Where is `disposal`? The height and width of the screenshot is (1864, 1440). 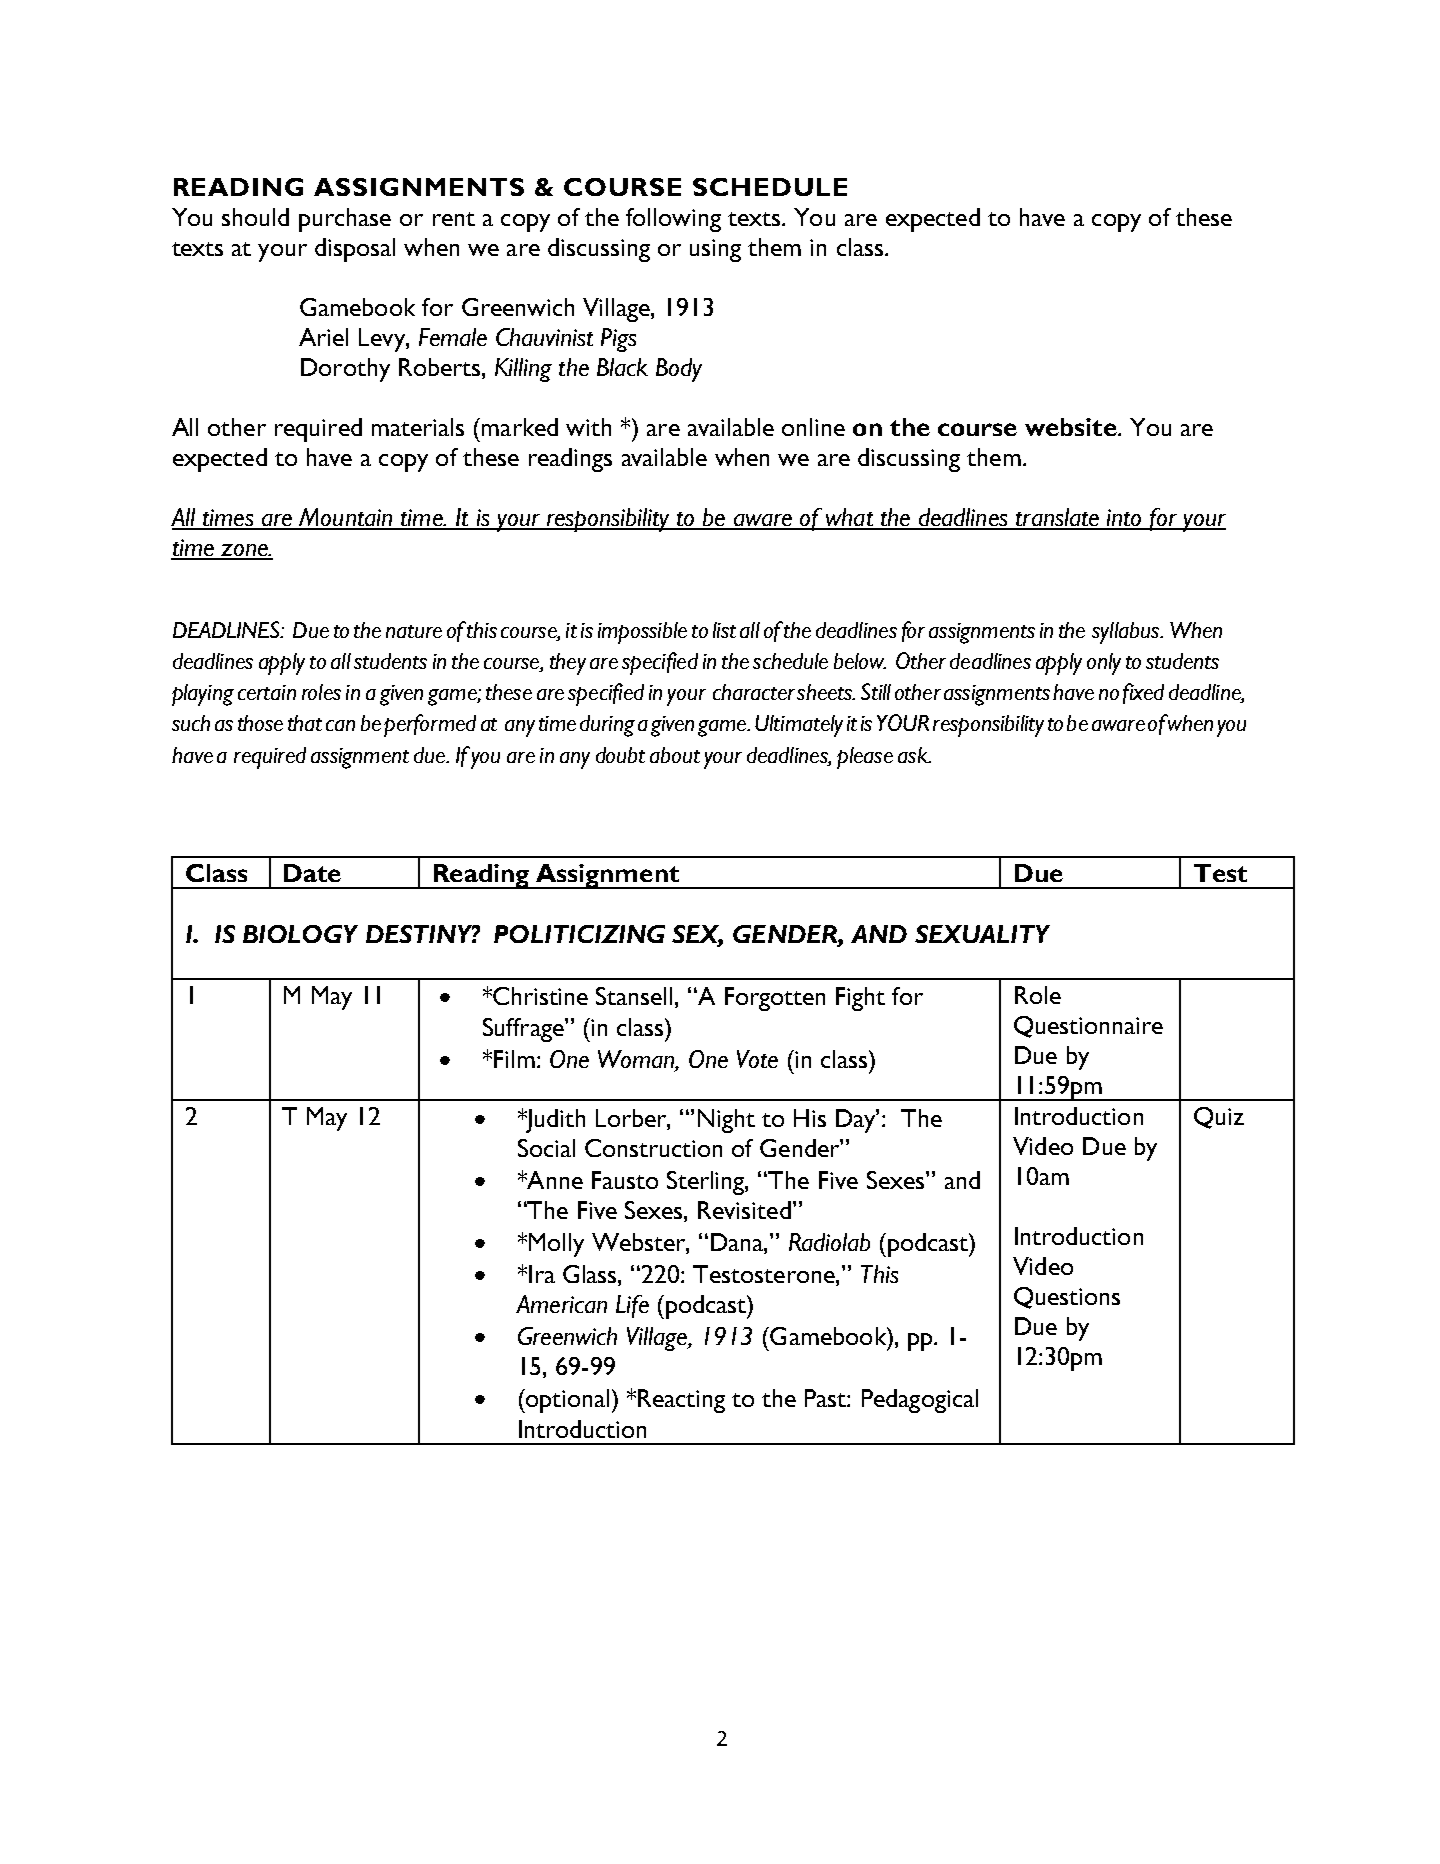
disposal is located at coordinates (355, 250).
